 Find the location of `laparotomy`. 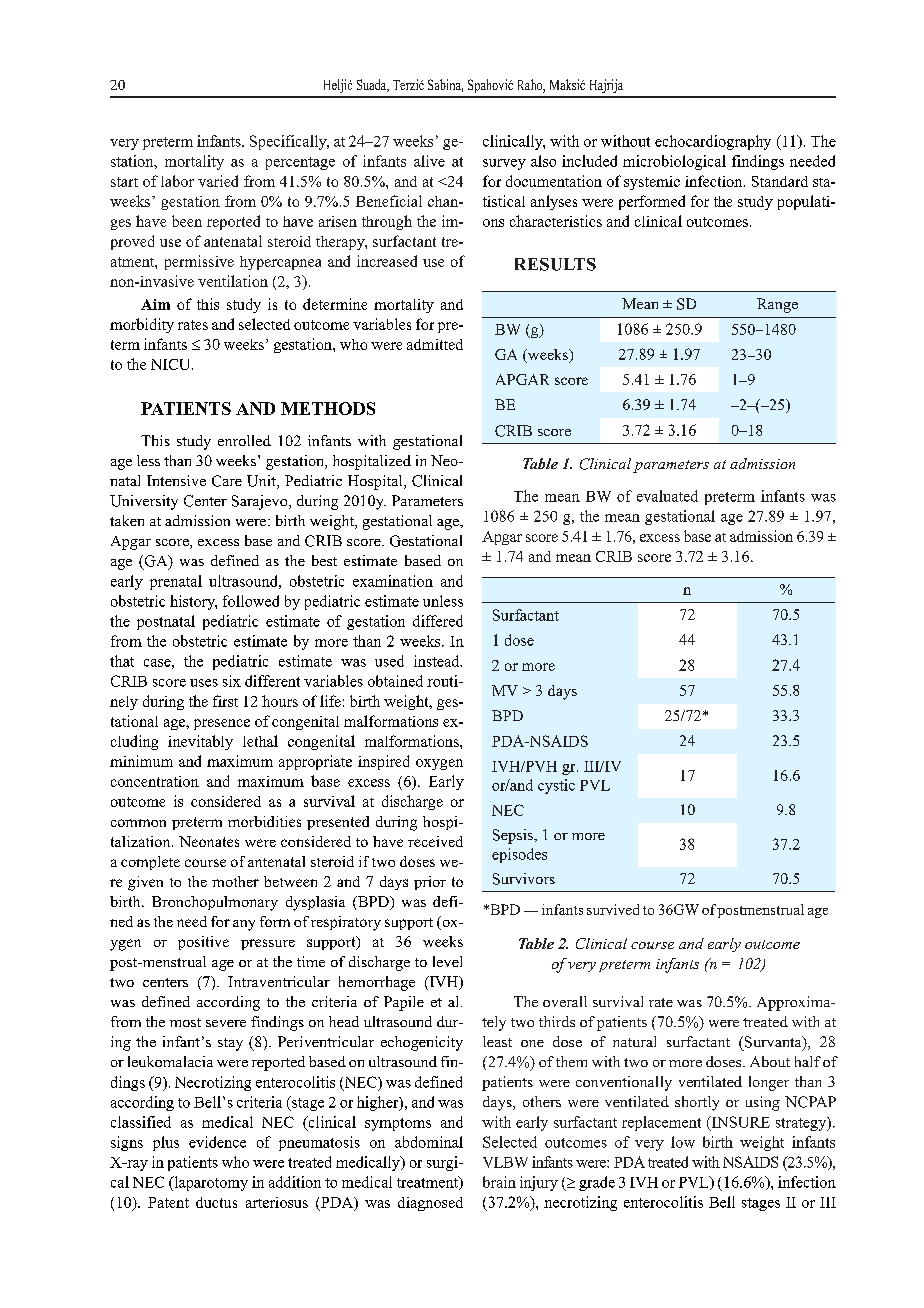

laparotomy is located at coordinates (210, 1183).
